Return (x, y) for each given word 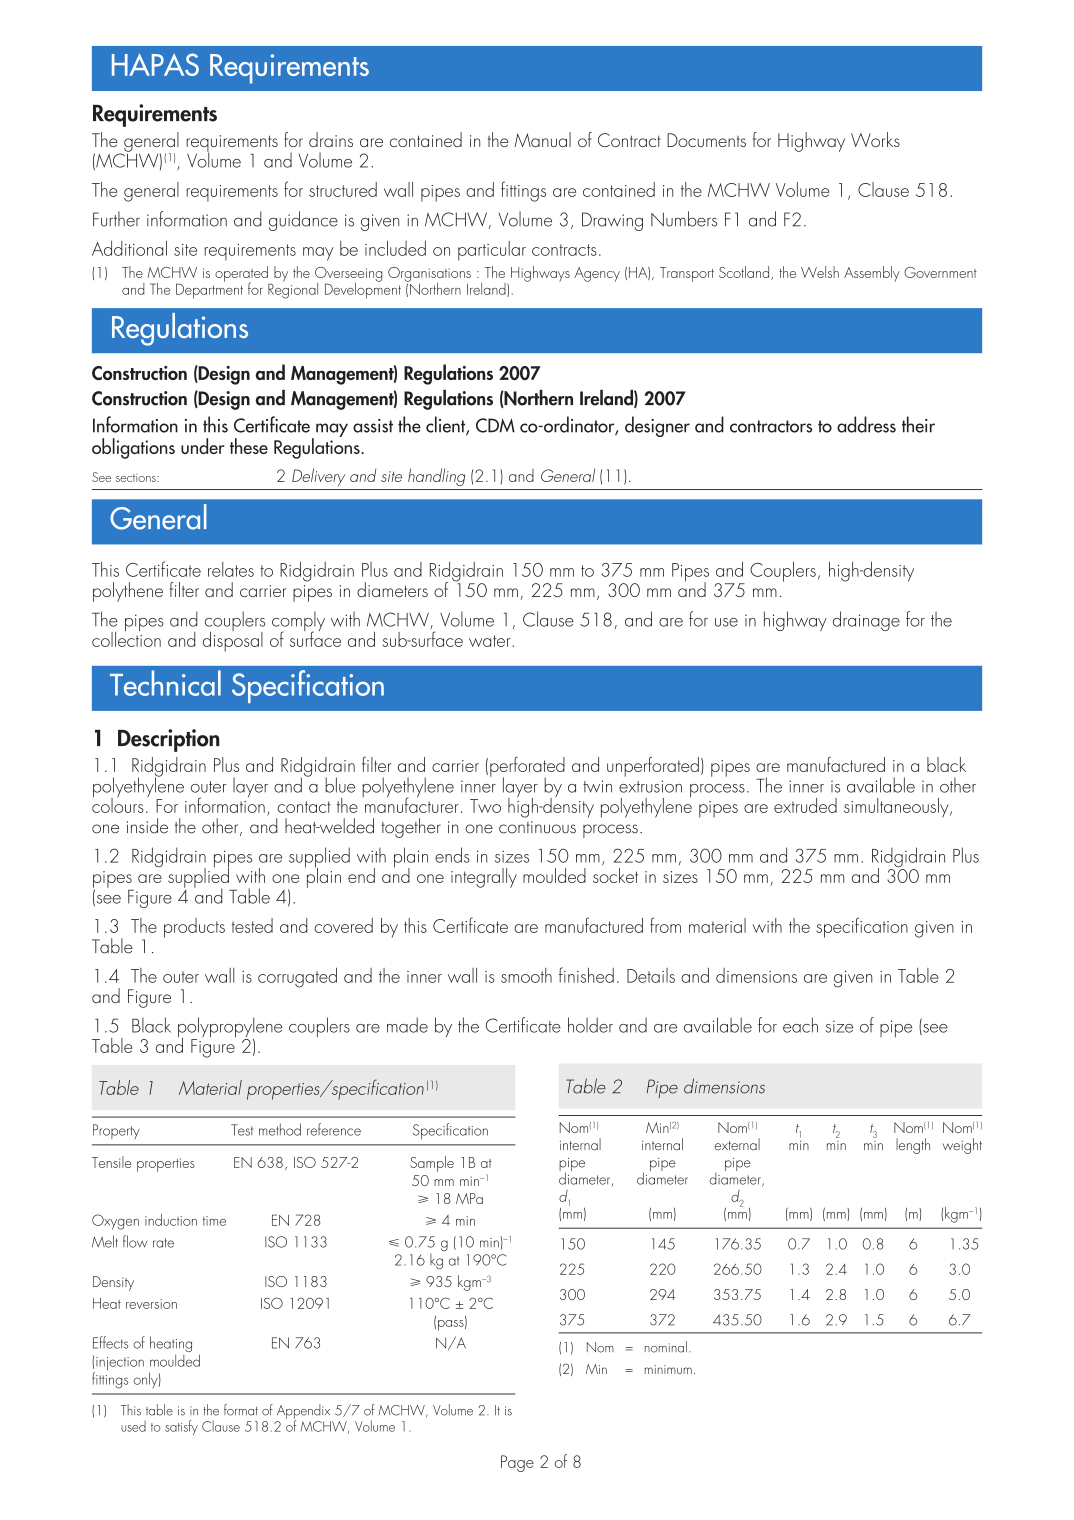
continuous (537, 827)
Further (116, 219)
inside (147, 826)
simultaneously (897, 808)
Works (875, 139)
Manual (542, 139)
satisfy (181, 1427)
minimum (668, 1369)
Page (517, 1463)
